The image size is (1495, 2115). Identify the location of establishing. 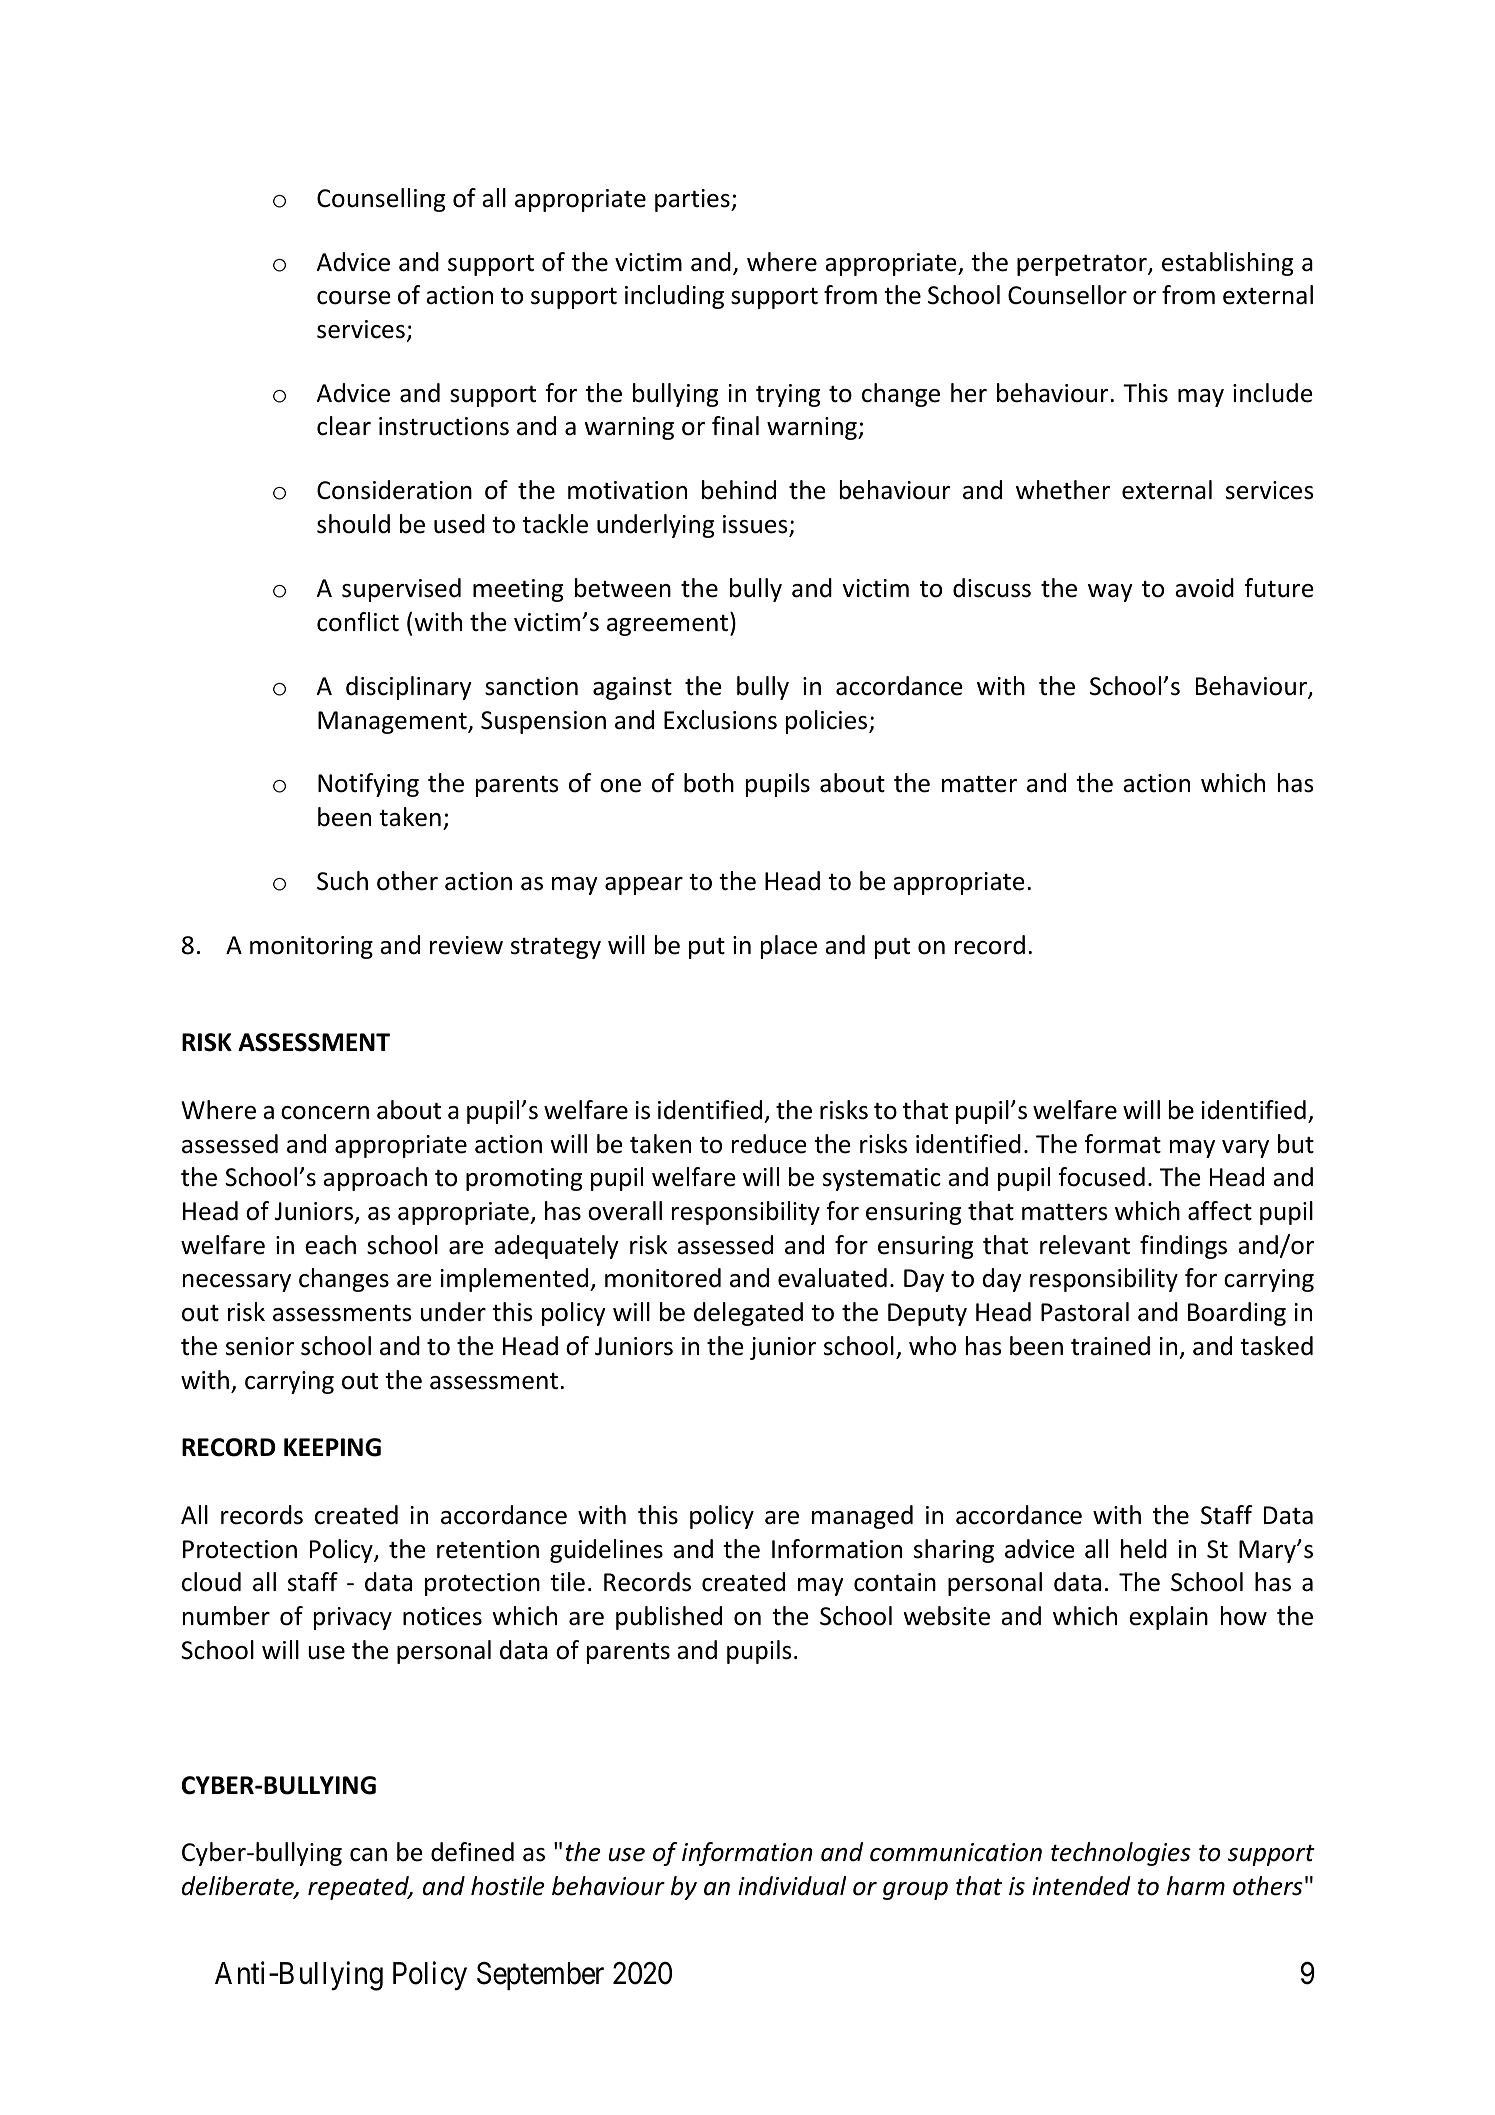
(1227, 264).
